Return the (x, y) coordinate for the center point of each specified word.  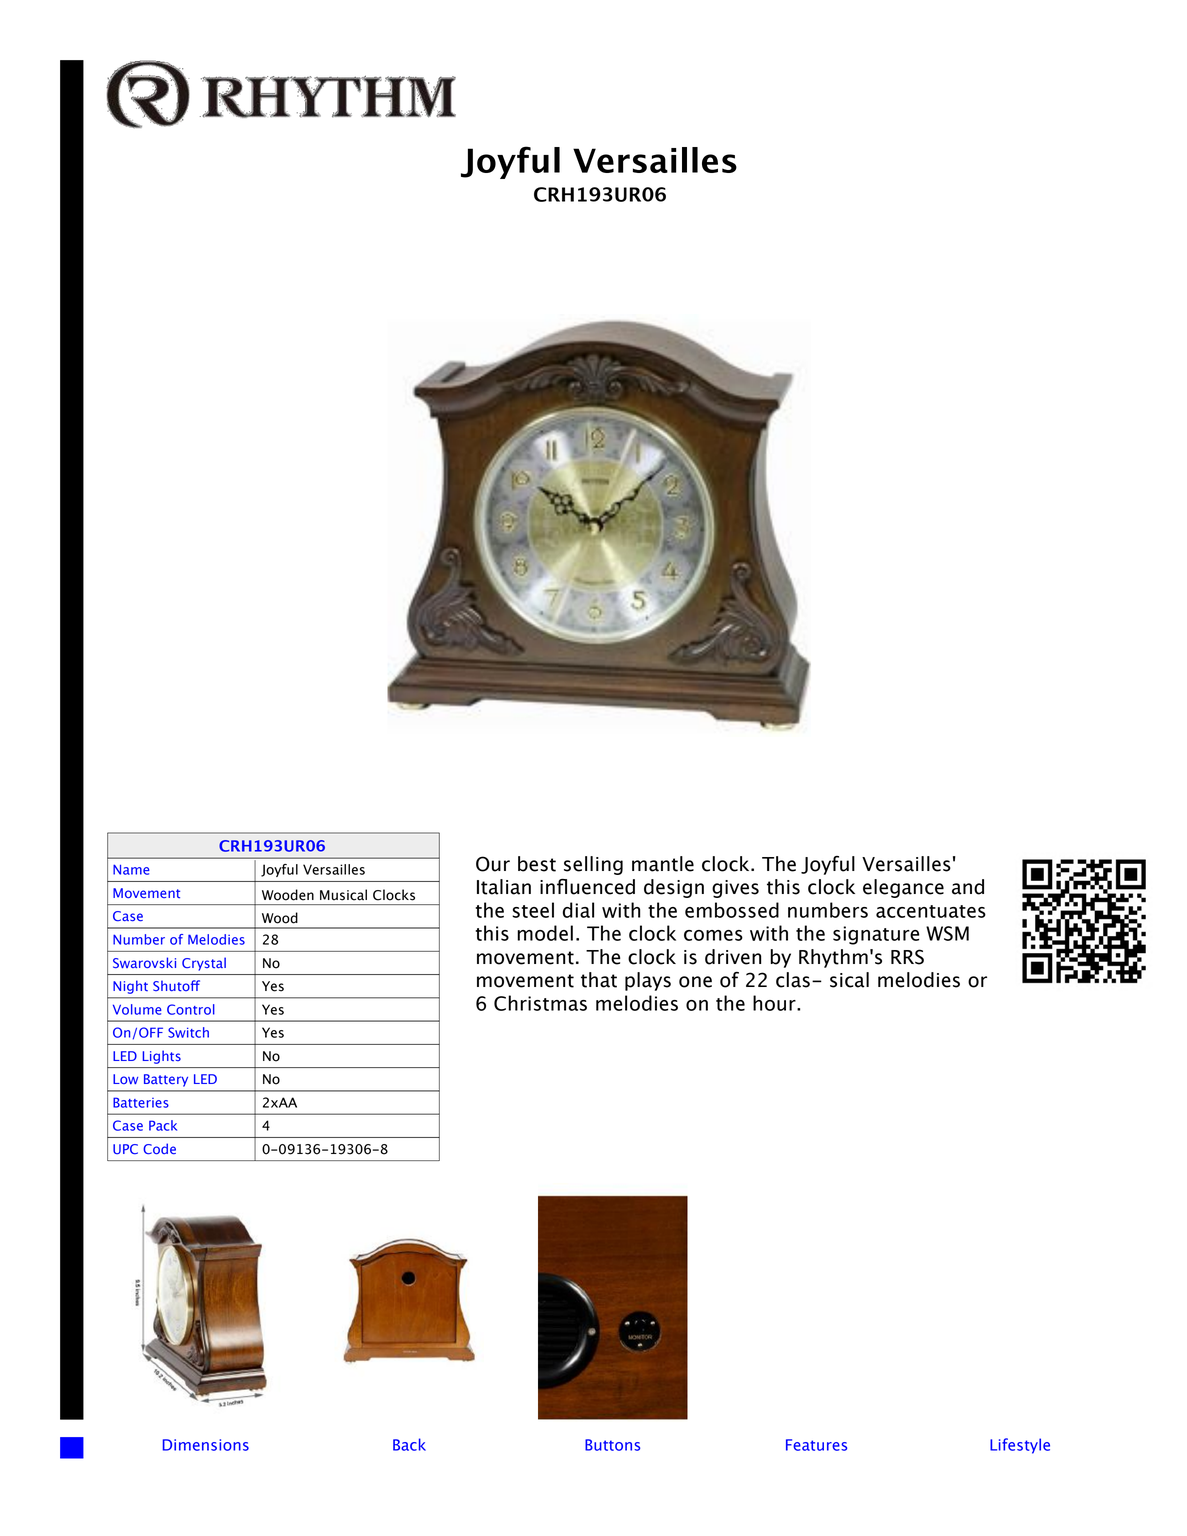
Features (816, 1445)
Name (131, 869)
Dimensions (205, 1445)
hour (775, 1003)
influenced (587, 887)
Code (159, 1148)
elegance (903, 888)
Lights (161, 1057)
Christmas (540, 1003)
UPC (125, 1149)
